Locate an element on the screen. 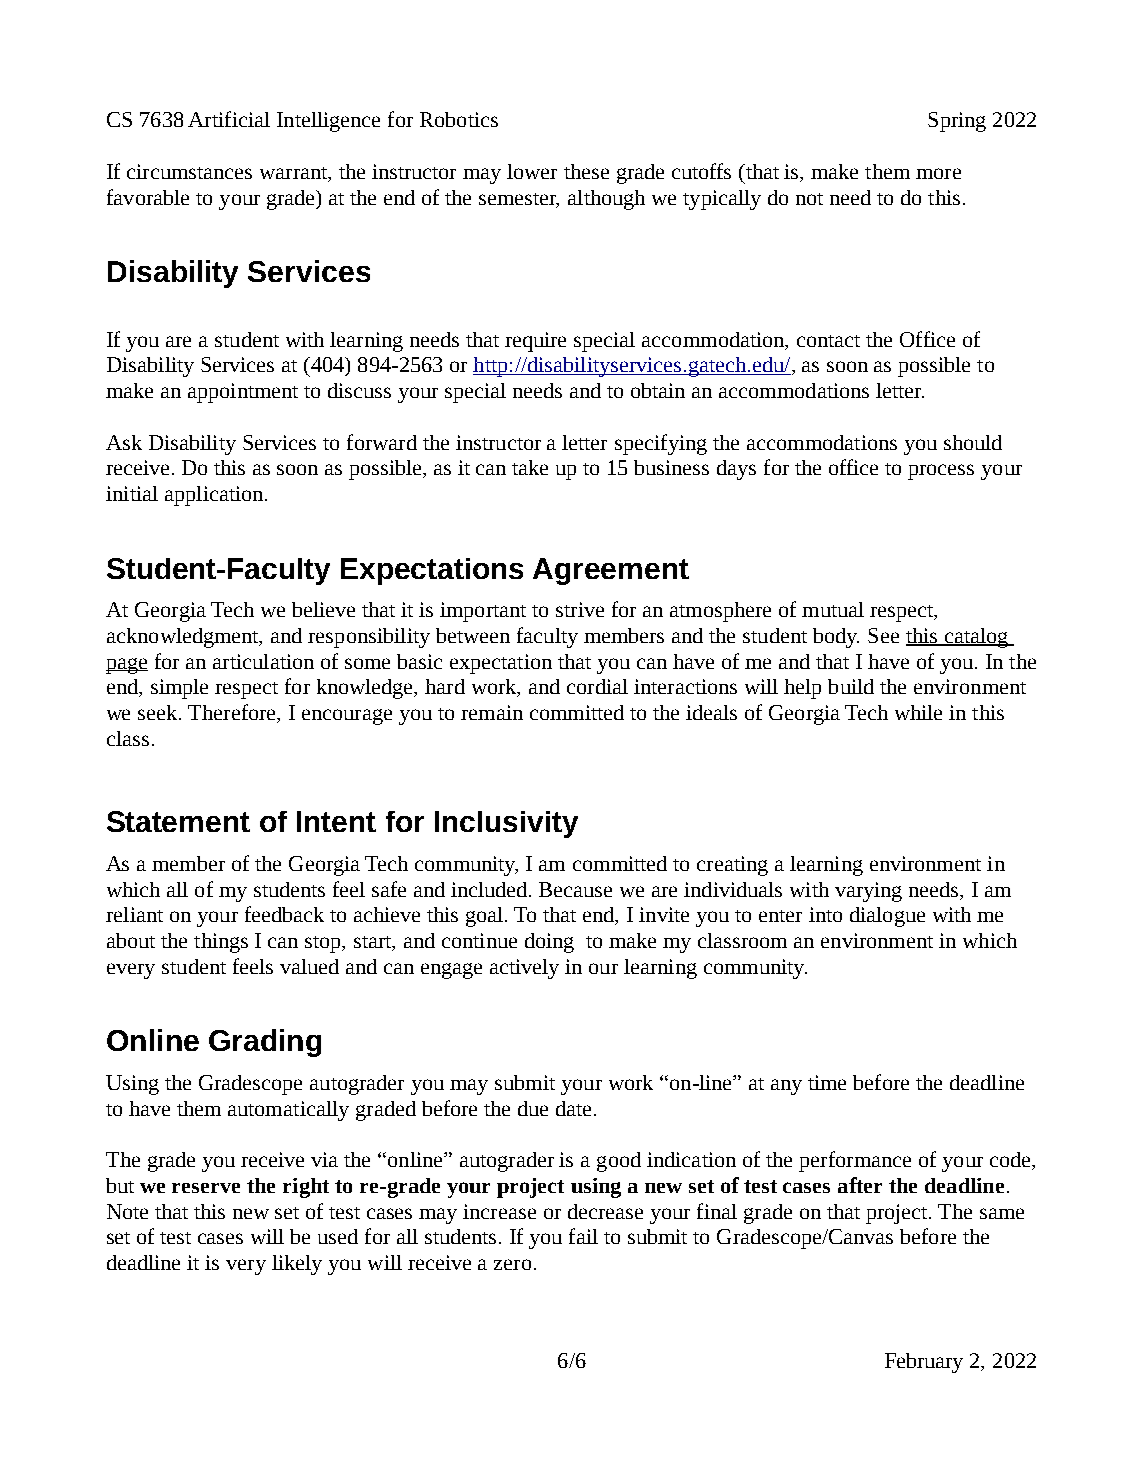 This screenshot has height=1479, width=1143. acknowledgment is located at coordinates (184, 638).
